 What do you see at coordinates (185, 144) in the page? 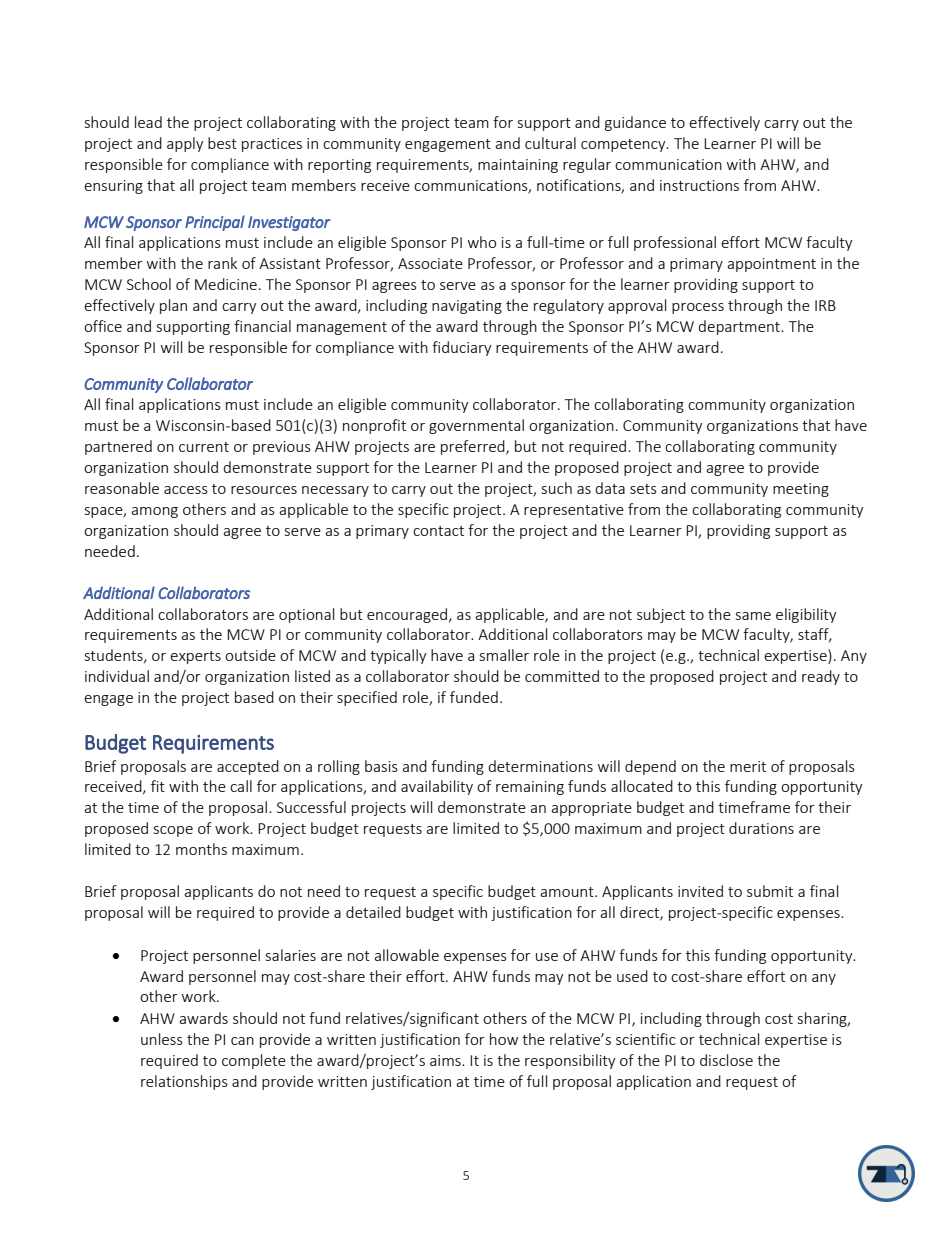
I see `apply` at bounding box center [185, 144].
